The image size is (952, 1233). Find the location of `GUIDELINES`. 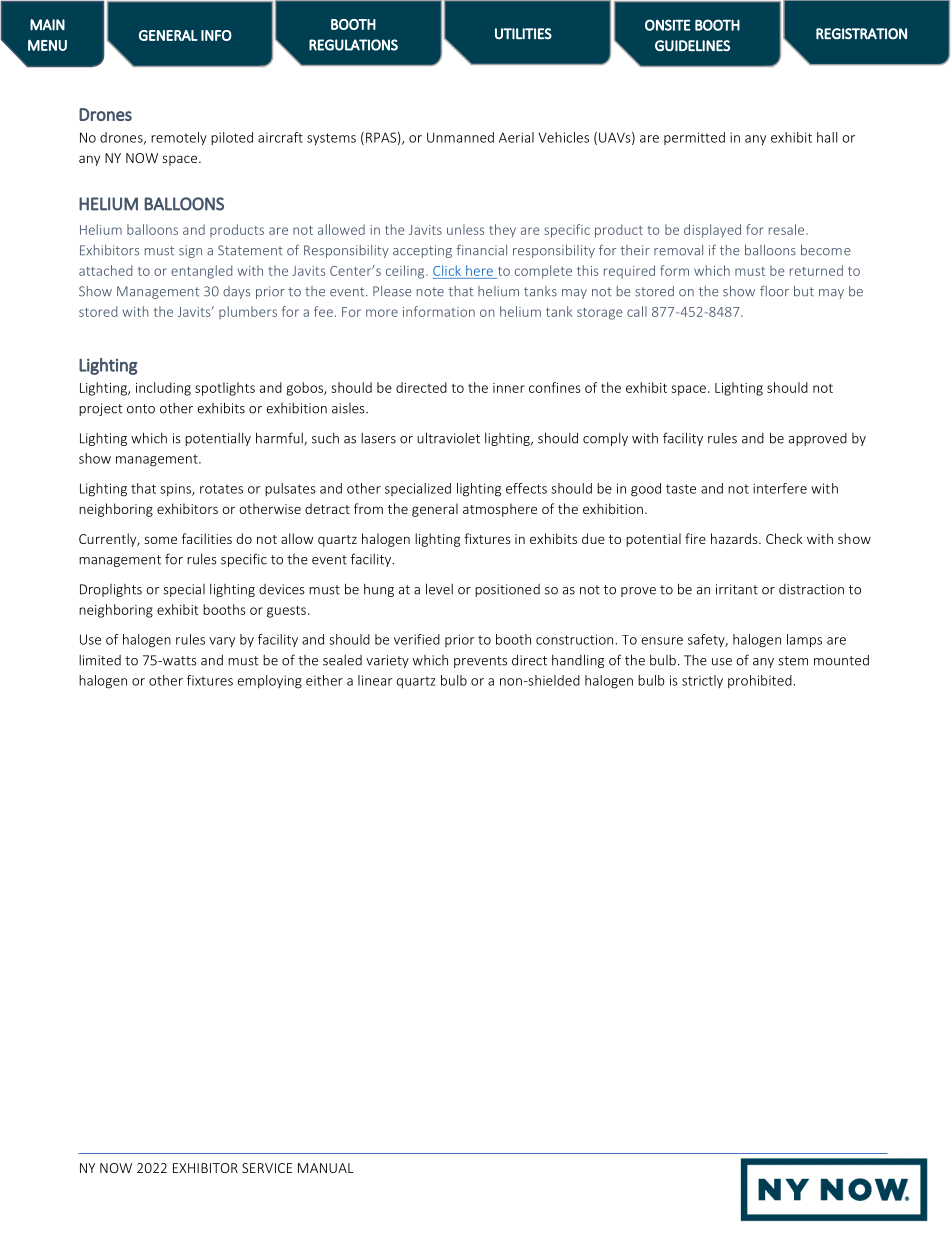

GUIDELINES is located at coordinates (692, 45).
